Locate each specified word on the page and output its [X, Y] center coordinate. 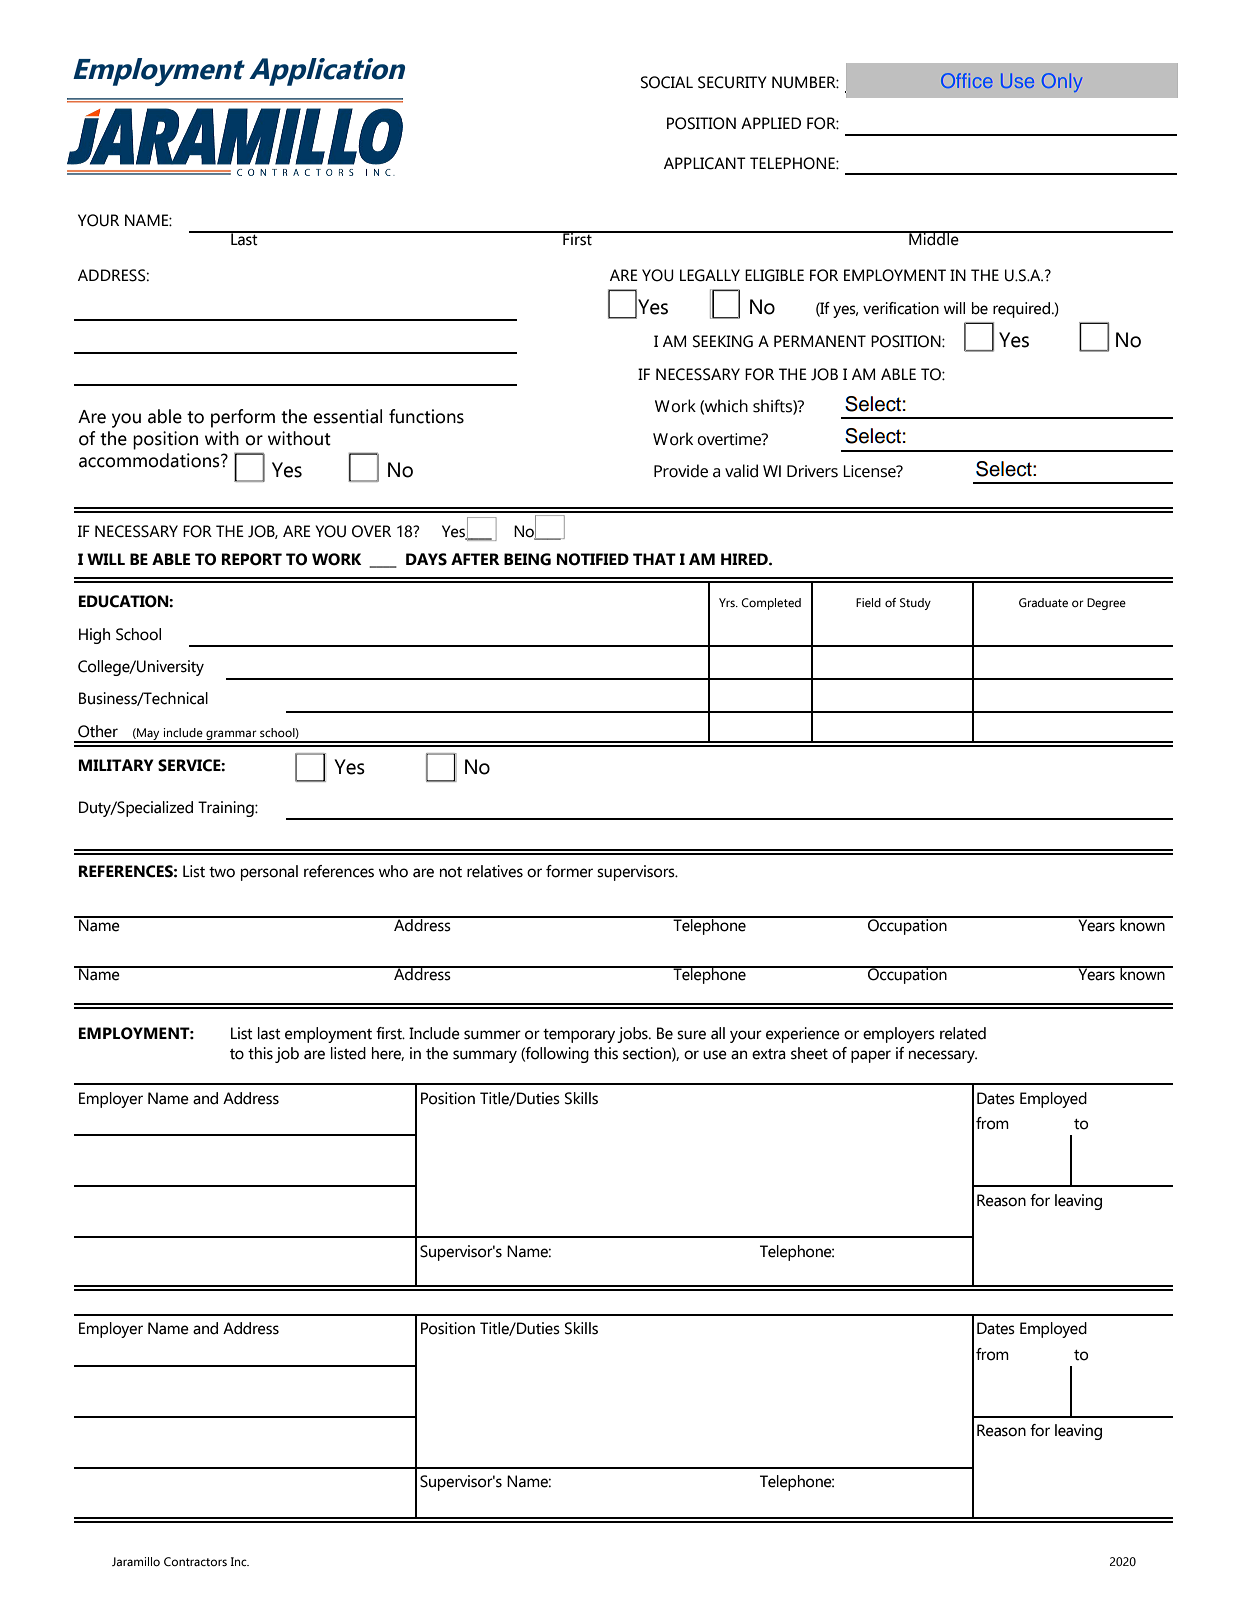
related [963, 1033]
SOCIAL [667, 82]
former [569, 871]
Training [227, 809]
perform [243, 418]
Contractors [195, 1561]
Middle [934, 238]
